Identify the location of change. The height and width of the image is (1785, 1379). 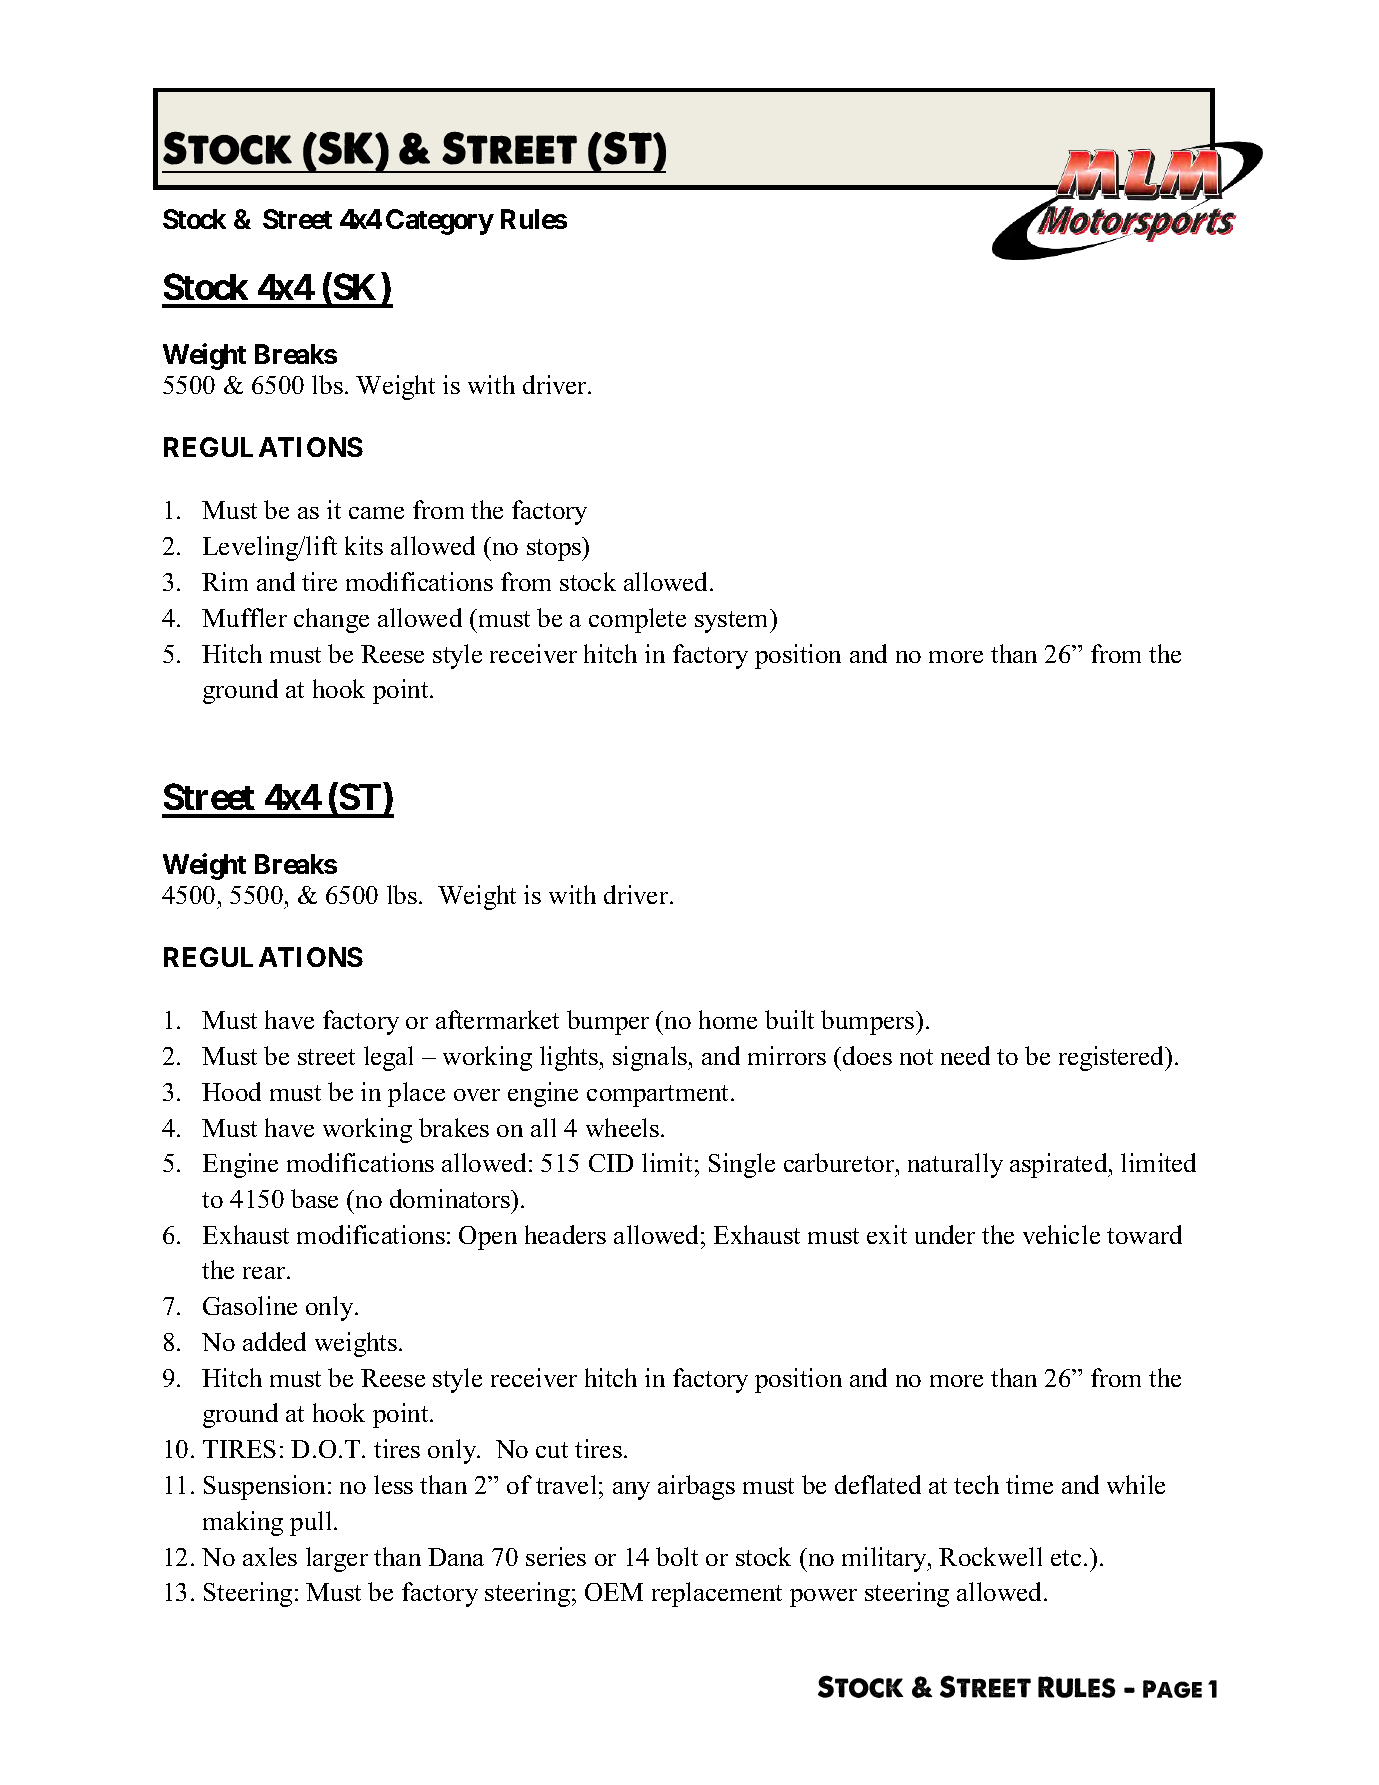
(331, 620).
